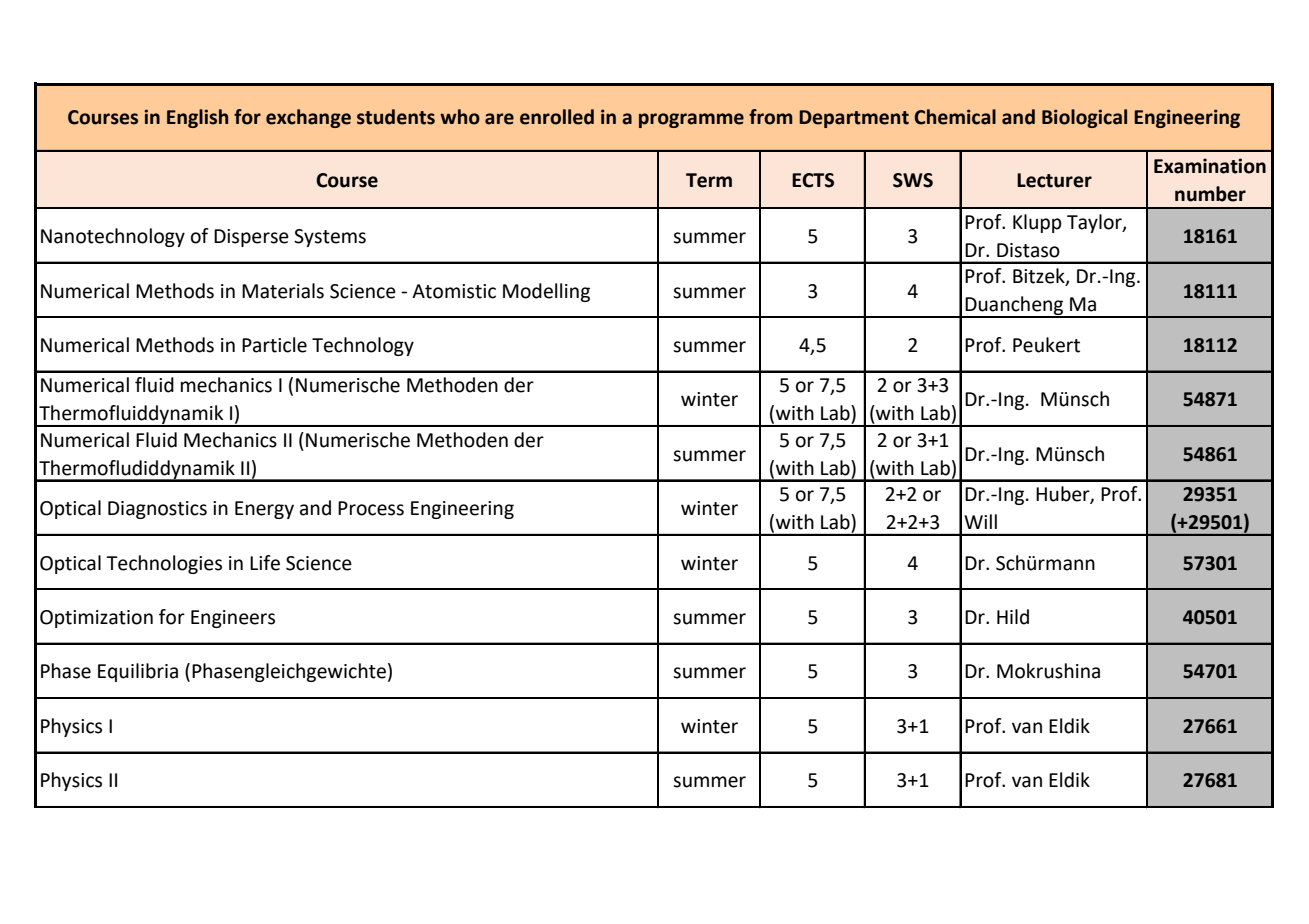  Describe the element at coordinates (233, 619) in the page. I see `Engineers` at that location.
